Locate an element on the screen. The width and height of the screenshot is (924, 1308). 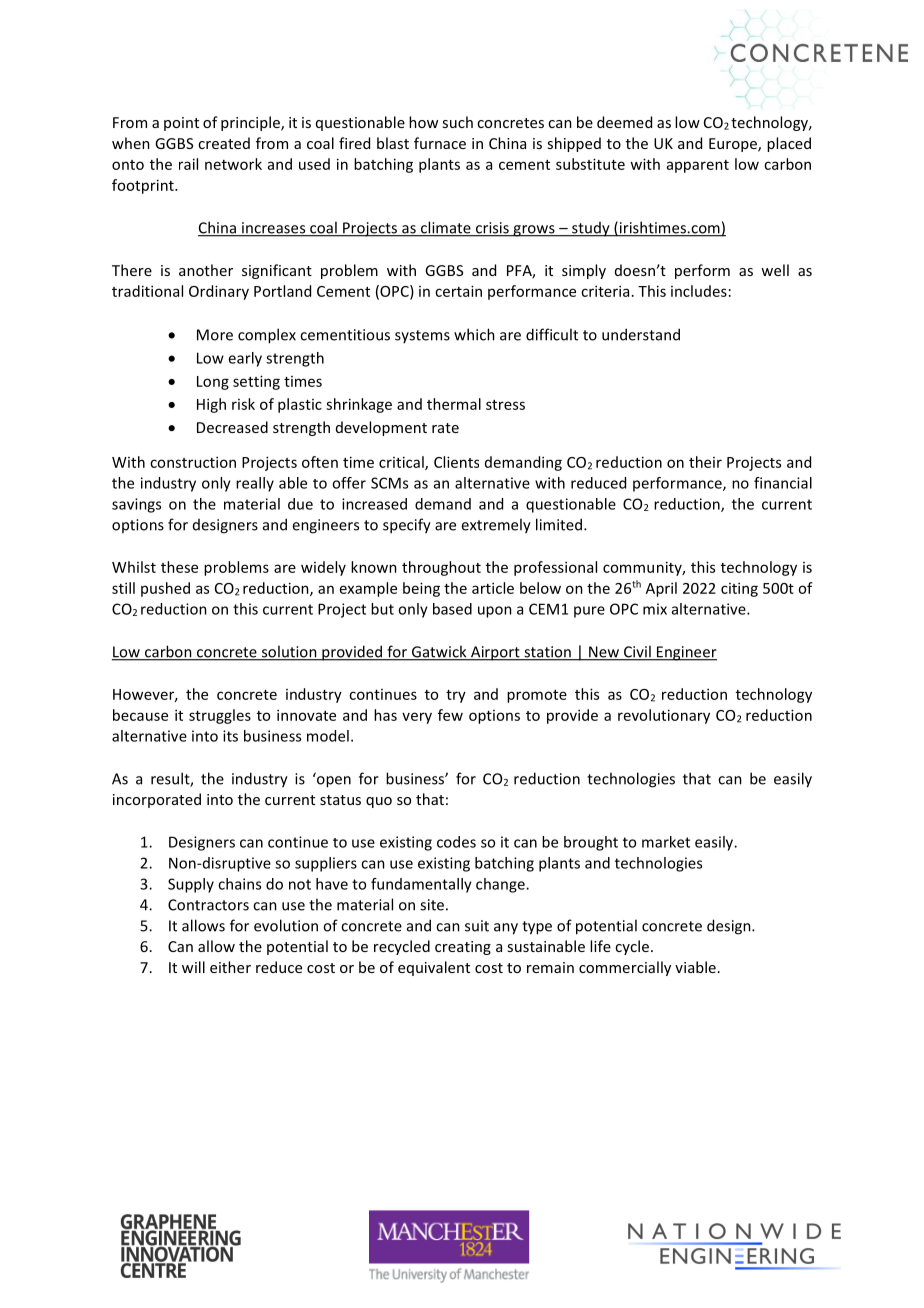
market is located at coordinates (666, 842).
